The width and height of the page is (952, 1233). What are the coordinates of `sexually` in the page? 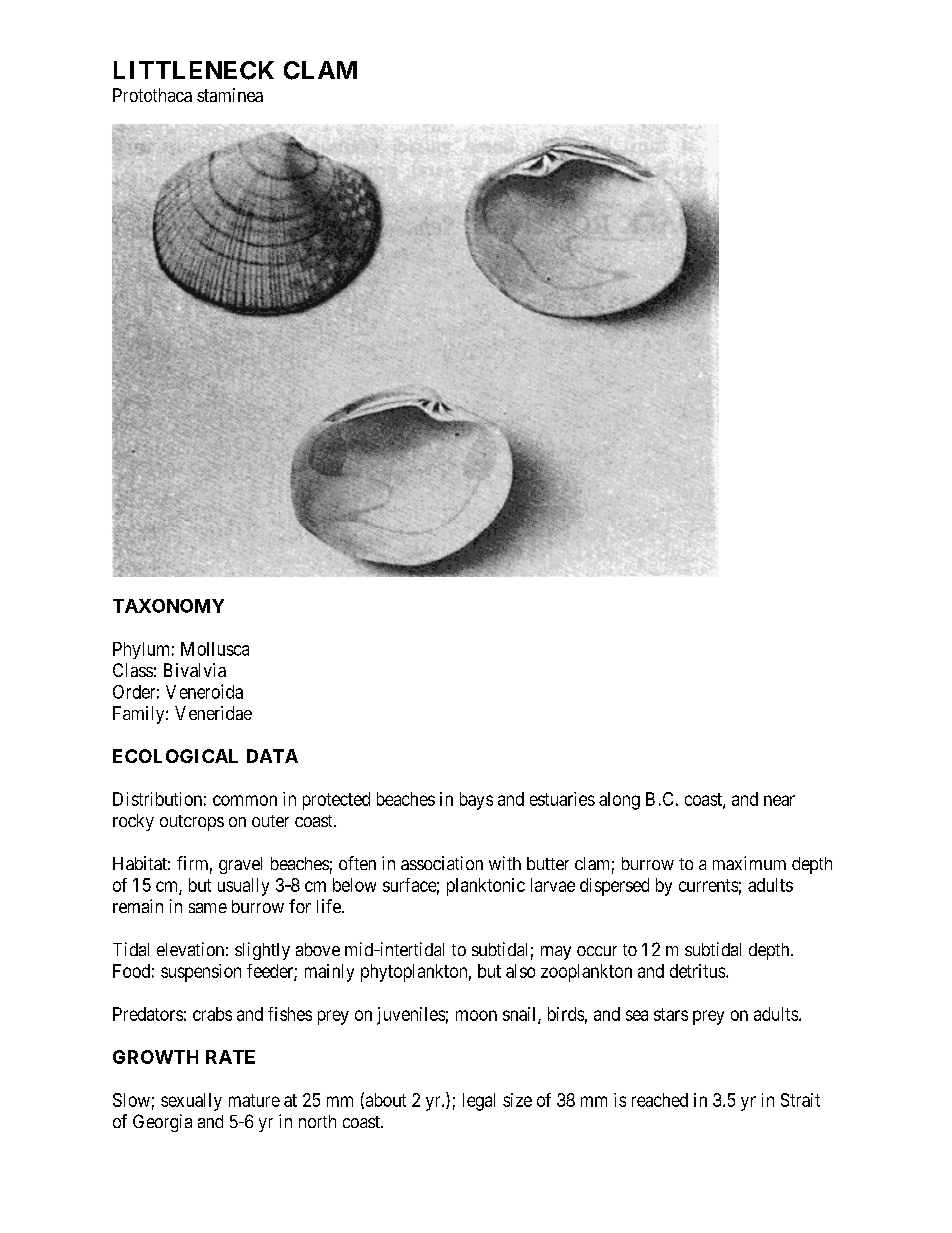 It's located at (191, 1102).
